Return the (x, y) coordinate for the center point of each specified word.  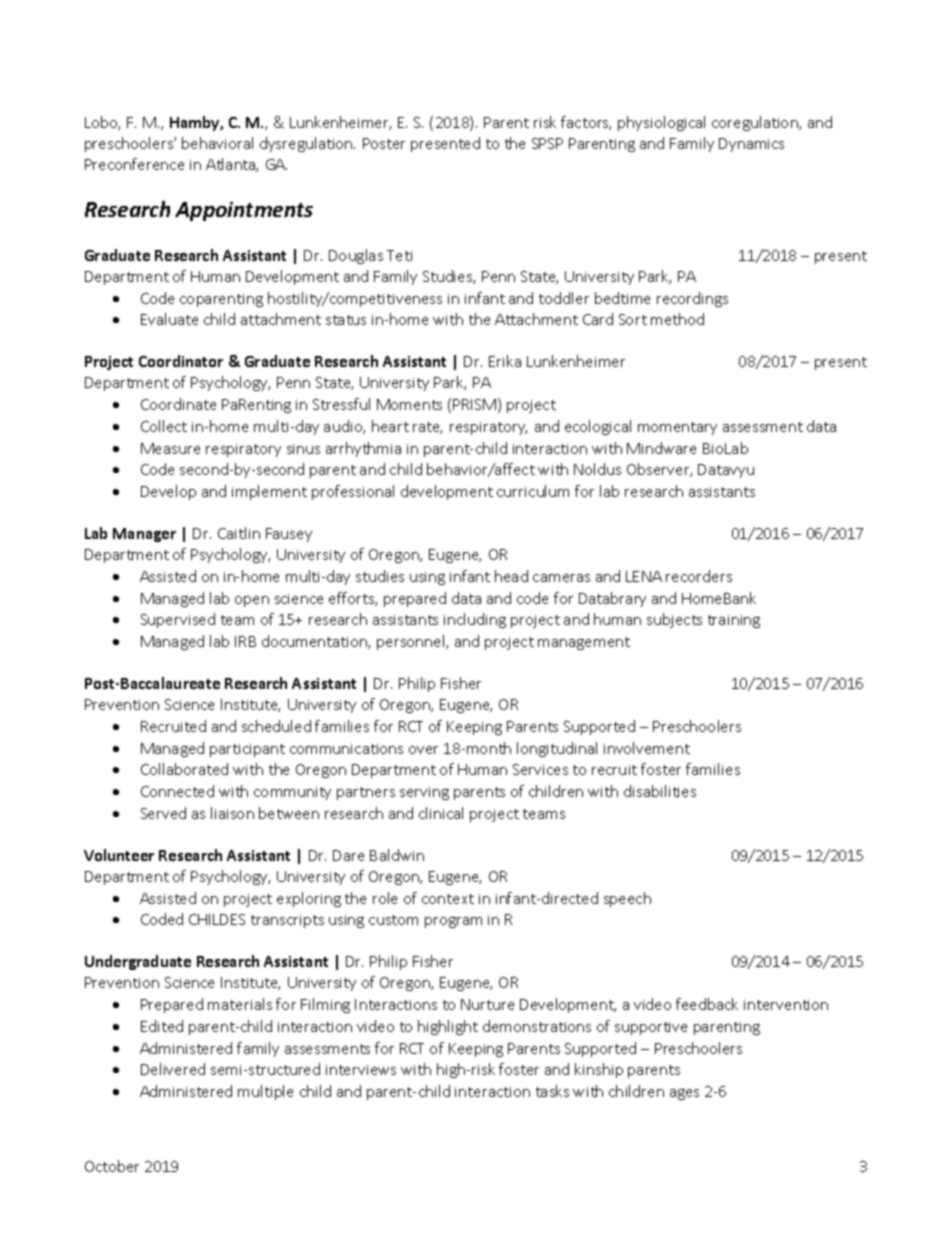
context (448, 899)
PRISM (474, 404)
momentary (677, 428)
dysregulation (307, 144)
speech (627, 899)
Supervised (178, 620)
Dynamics (751, 145)
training (734, 621)
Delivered (173, 1069)
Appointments (244, 211)
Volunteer (119, 855)
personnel (412, 642)
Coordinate (178, 404)
